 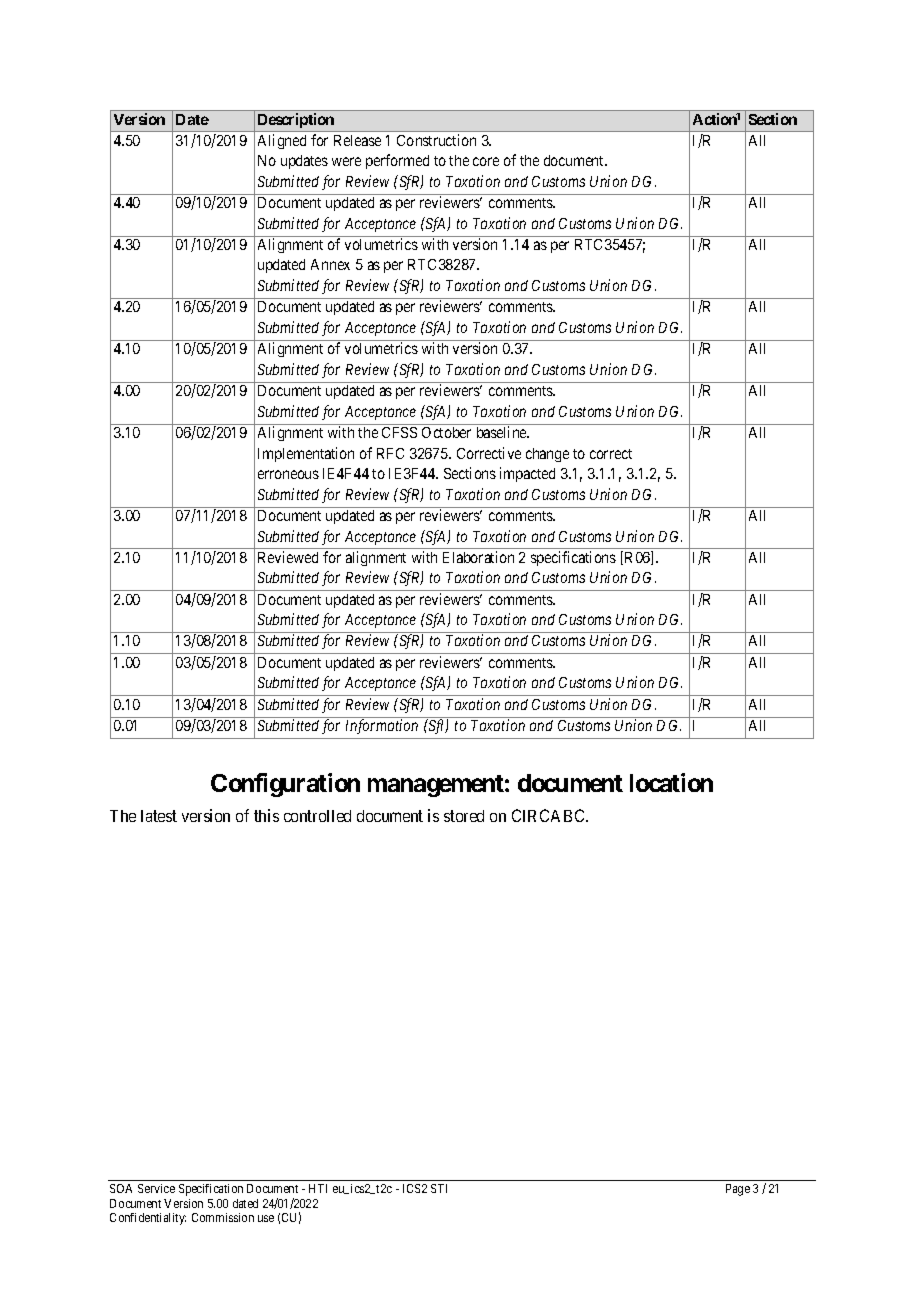 What do you see at coordinates (390, 453) in the screenshot?
I see `RFC` at bounding box center [390, 453].
